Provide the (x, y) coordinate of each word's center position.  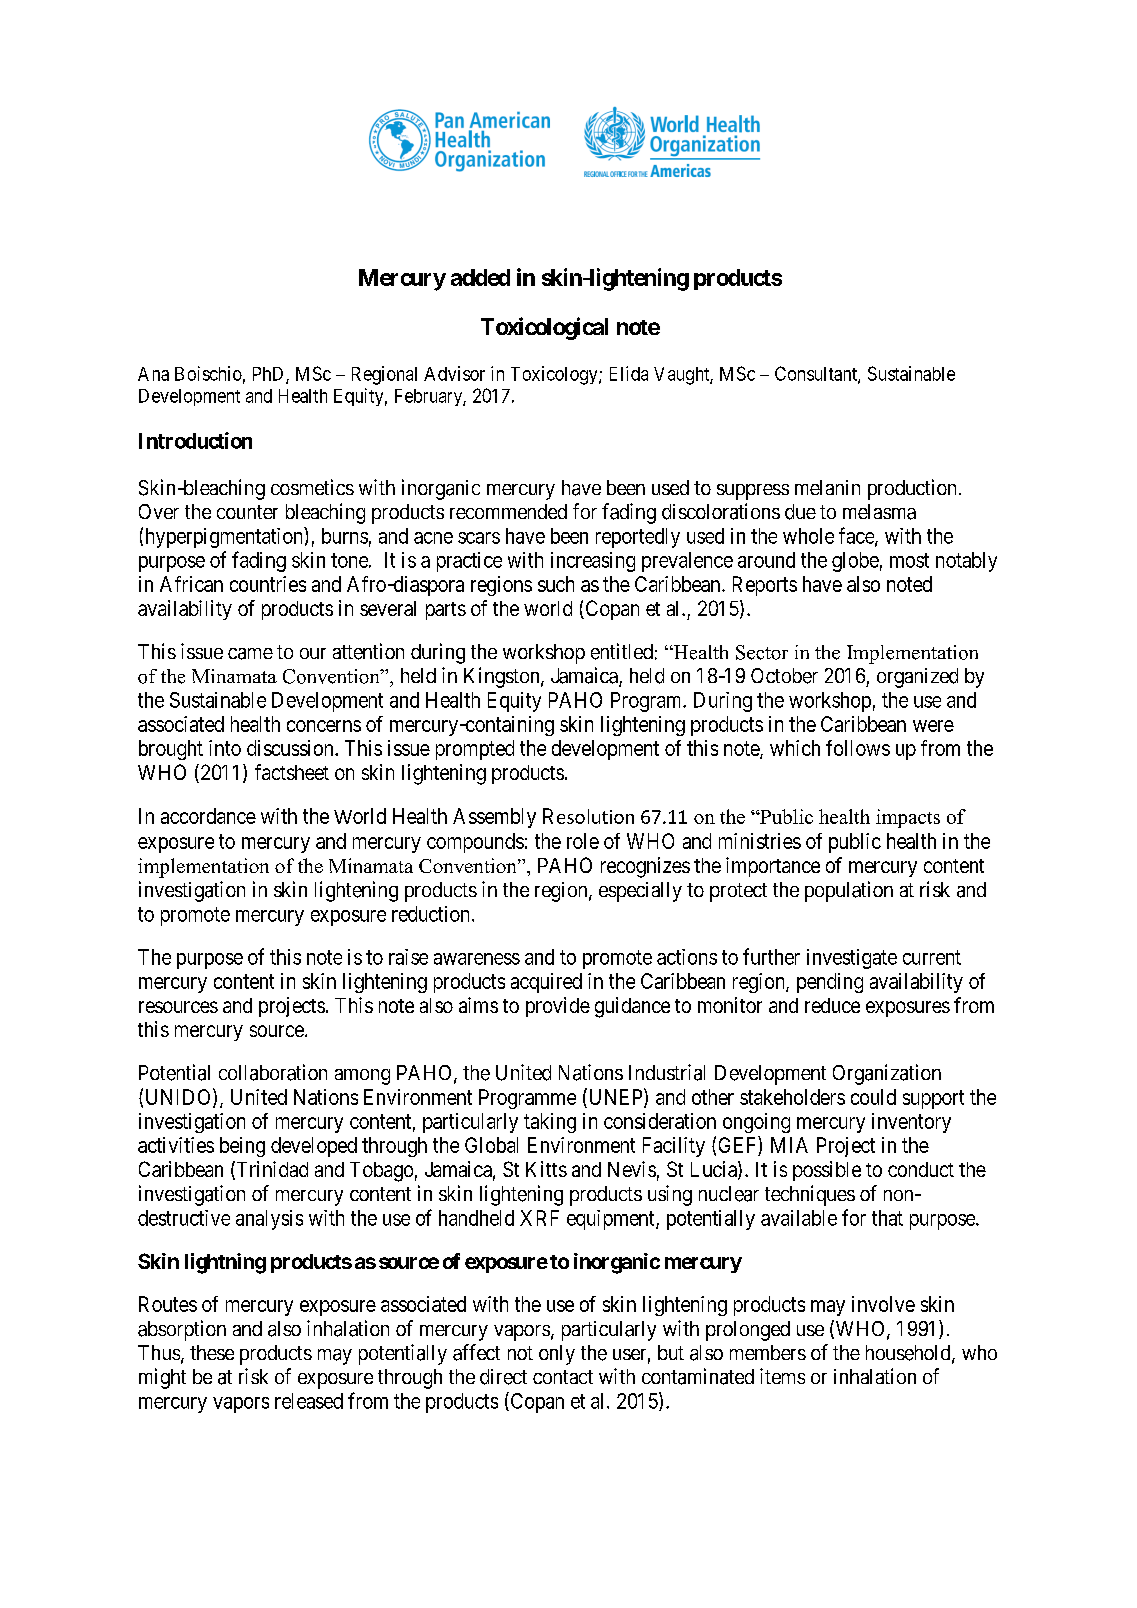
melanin (827, 487)
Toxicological (544, 328)
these (212, 1352)
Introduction (195, 440)
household (909, 1354)
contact (563, 1377)
